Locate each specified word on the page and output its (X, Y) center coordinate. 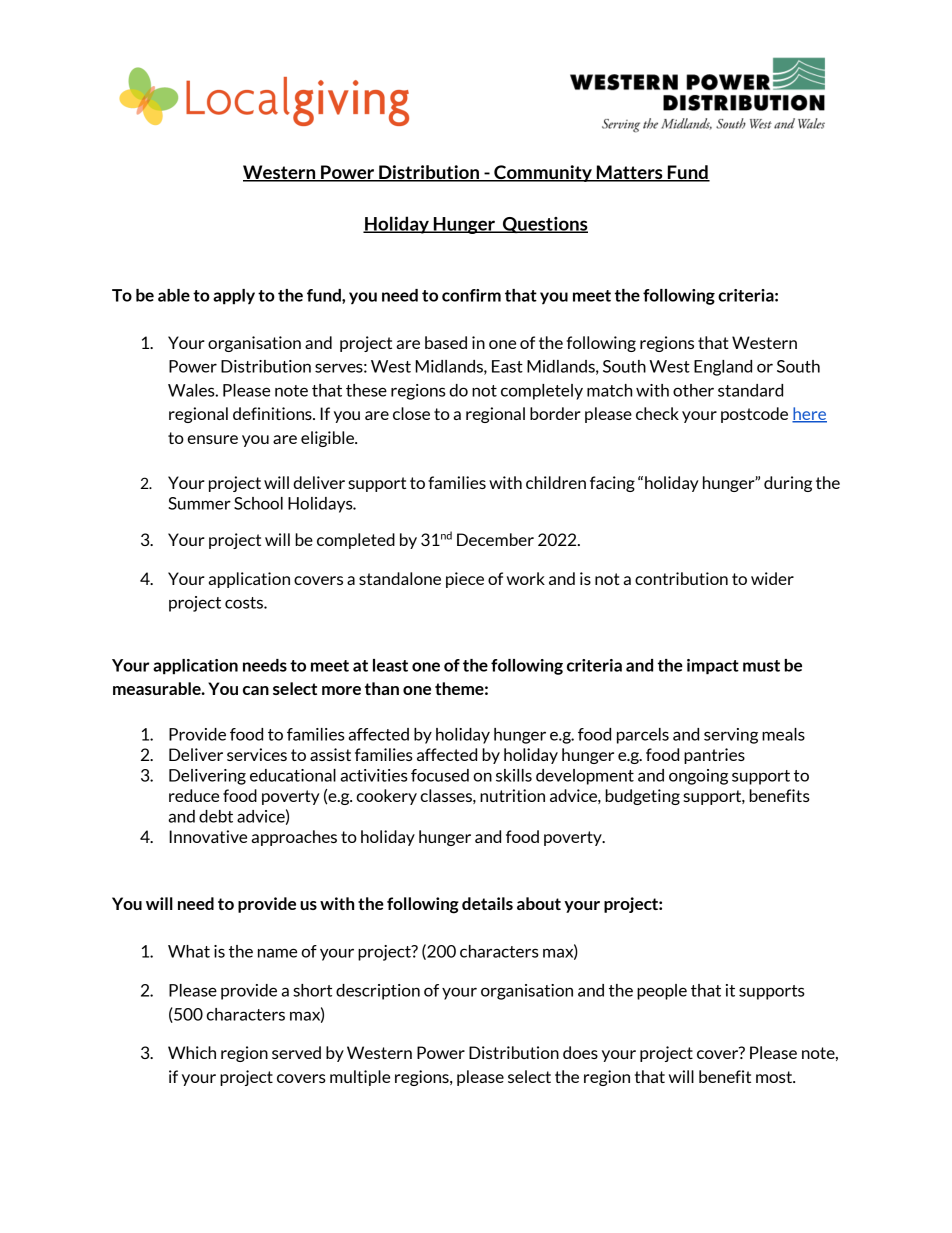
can (256, 690)
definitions (273, 413)
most (775, 1077)
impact (713, 667)
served (296, 1052)
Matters (629, 173)
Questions (544, 225)
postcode (754, 415)
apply (234, 297)
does (580, 1052)
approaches (294, 838)
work (526, 578)
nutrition (512, 795)
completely (542, 392)
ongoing (698, 777)
